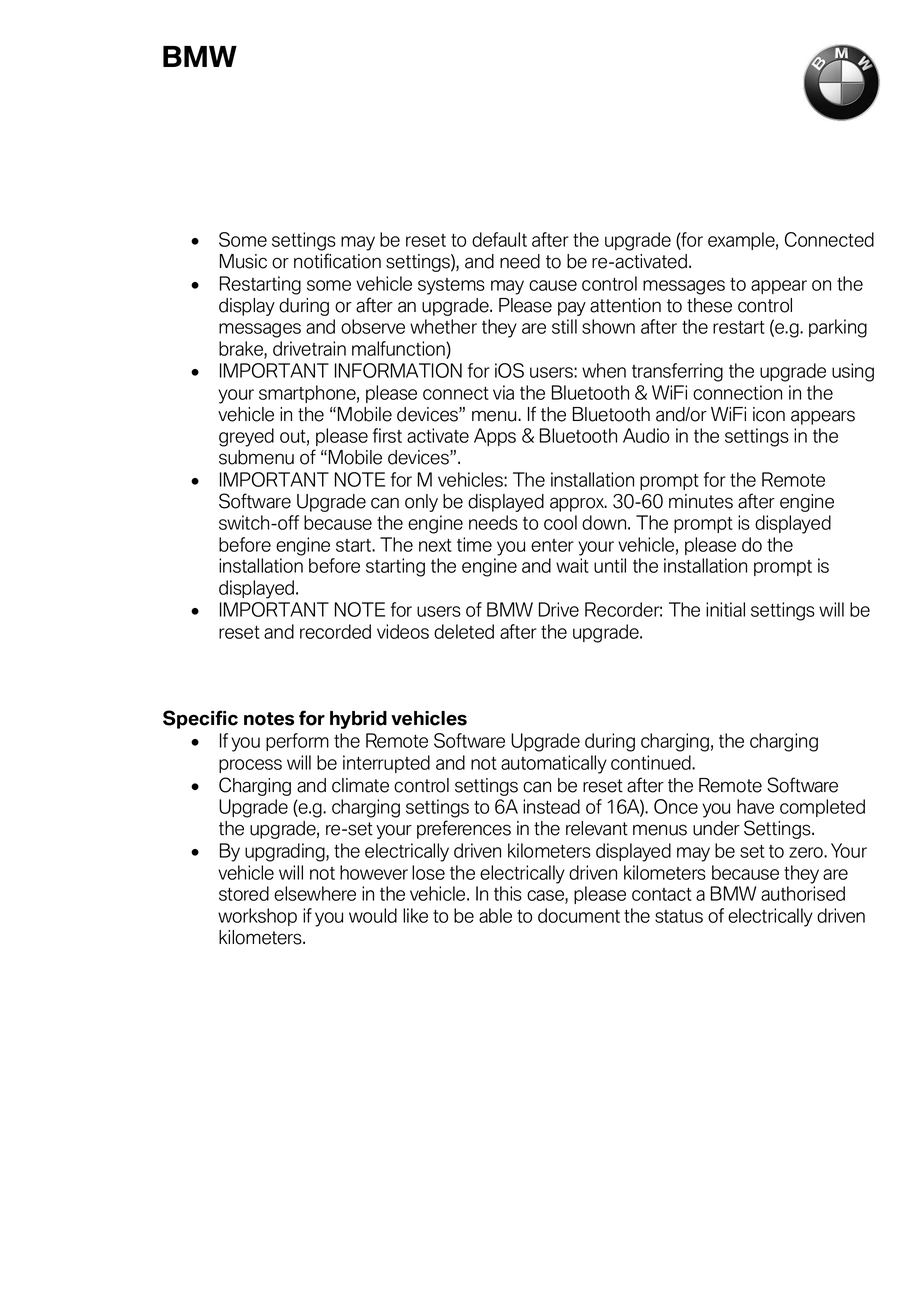 Image resolution: width=924 pixels, height=1308 pixels. I want to click on authorised, so click(803, 893).
